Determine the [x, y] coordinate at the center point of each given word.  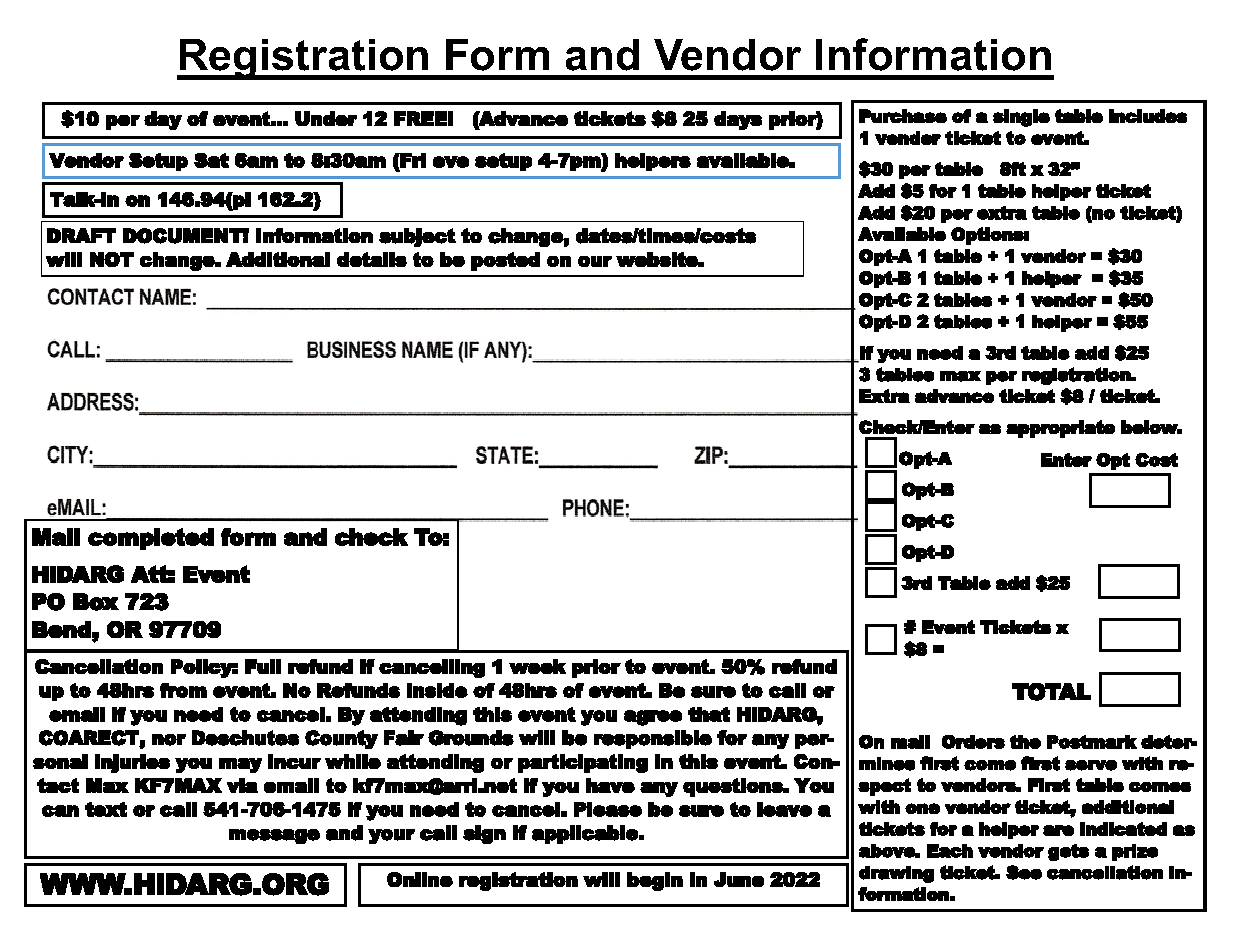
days [738, 120]
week [537, 666]
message [274, 836]
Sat [211, 160]
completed [151, 539]
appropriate [1060, 429]
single [1021, 118]
